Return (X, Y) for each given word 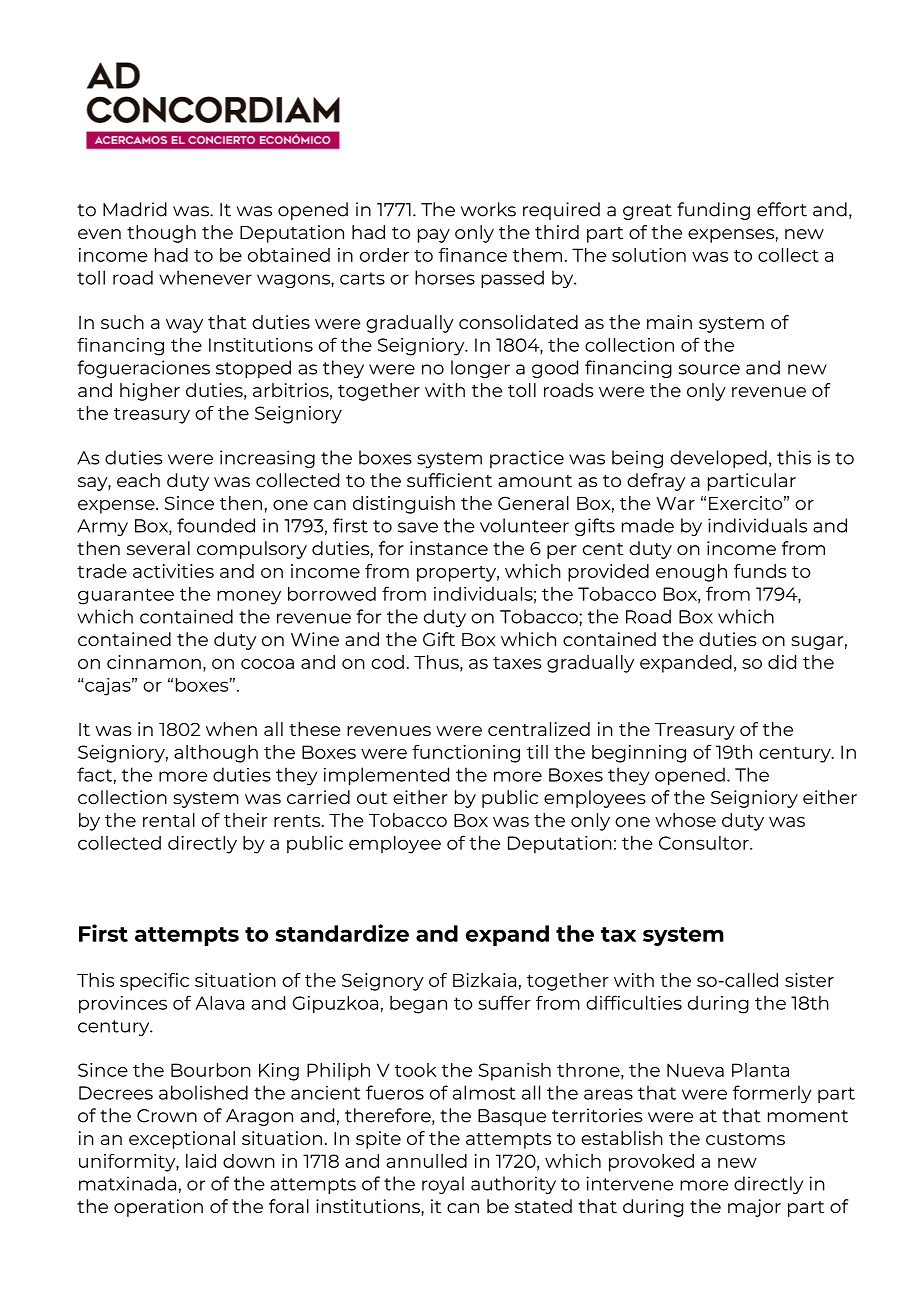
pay (434, 236)
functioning (466, 754)
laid (201, 1161)
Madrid (135, 209)
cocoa (267, 664)
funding (713, 211)
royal (443, 1185)
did (782, 662)
